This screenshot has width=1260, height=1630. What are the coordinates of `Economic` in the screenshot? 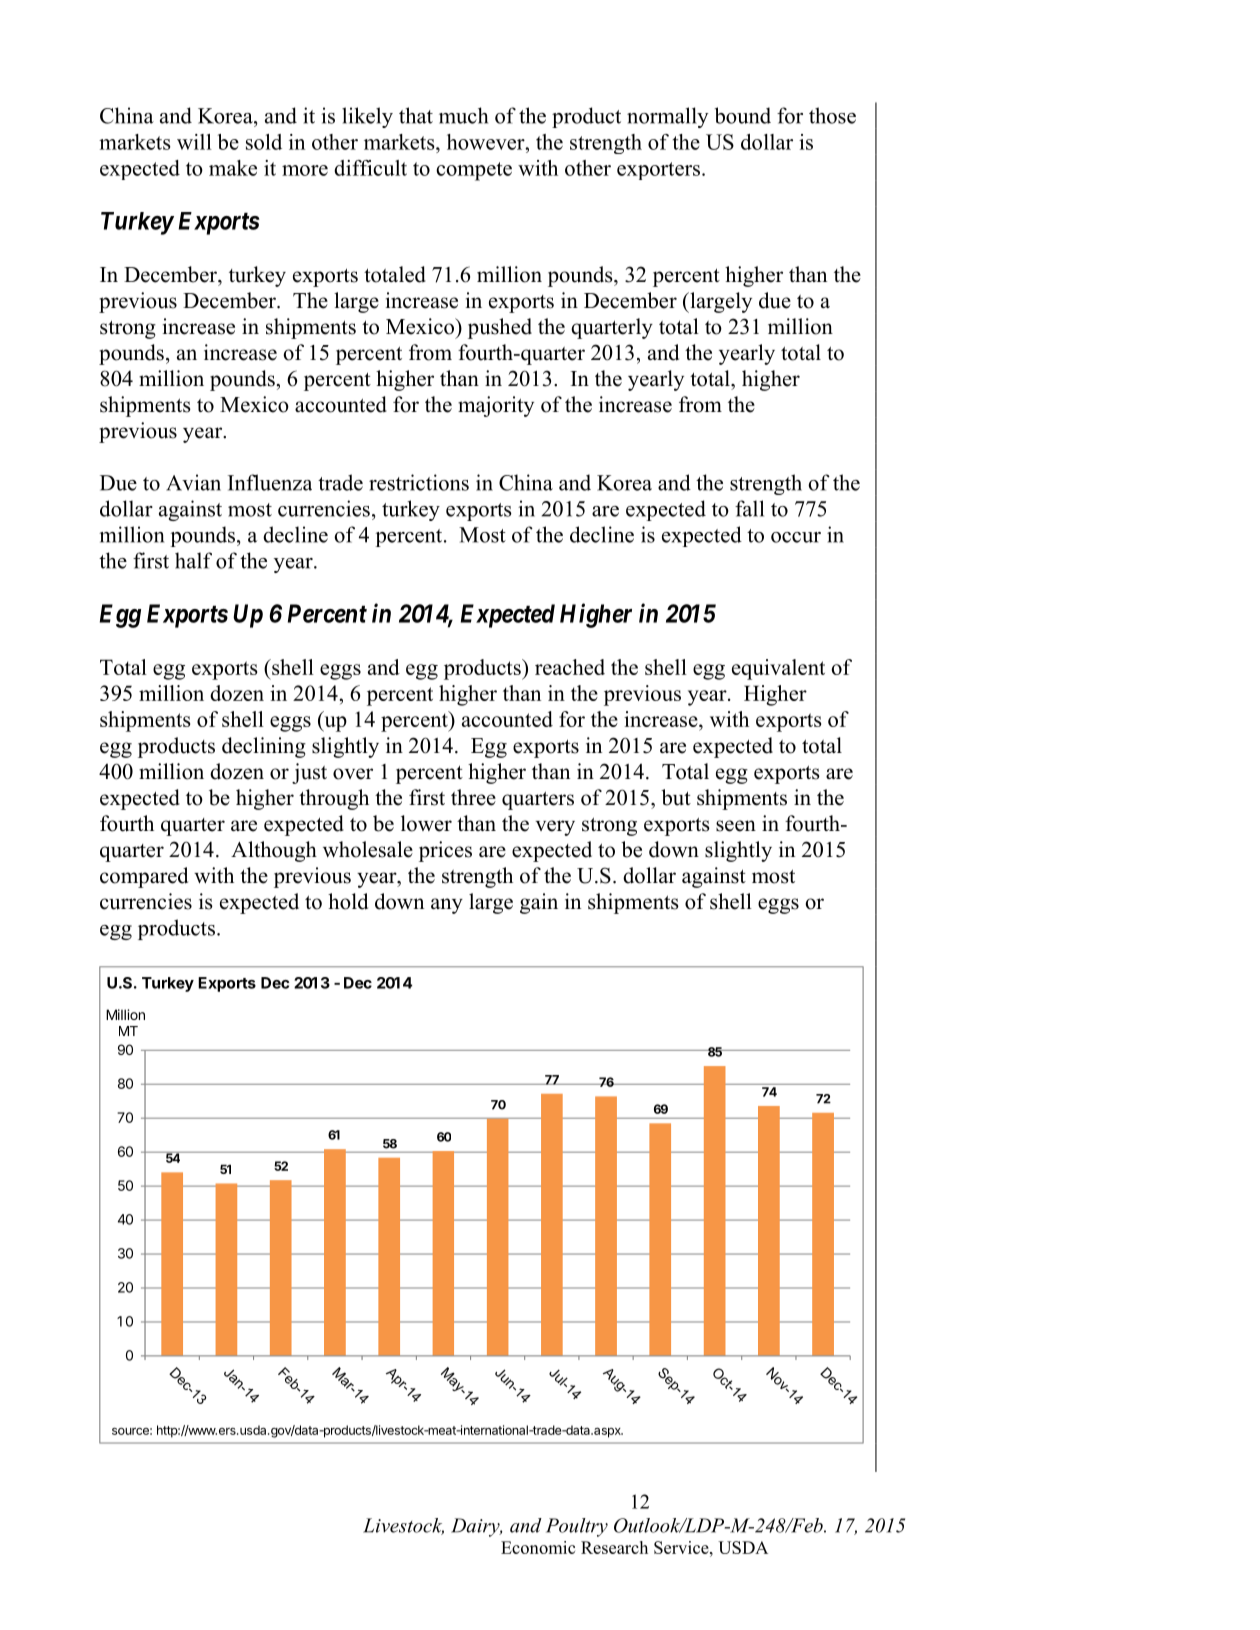 It's located at (538, 1547).
